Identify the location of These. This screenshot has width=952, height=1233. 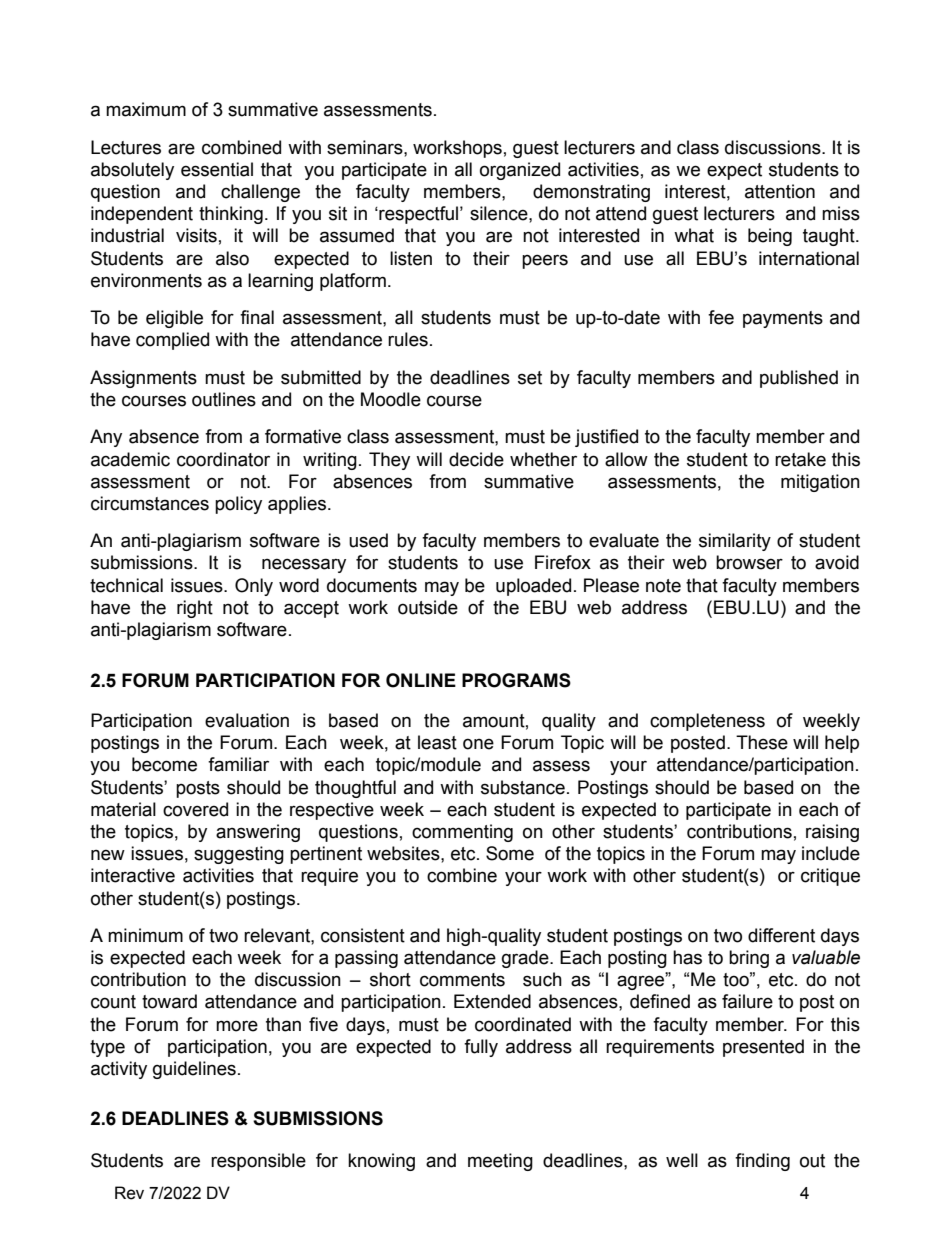
(762, 742).
